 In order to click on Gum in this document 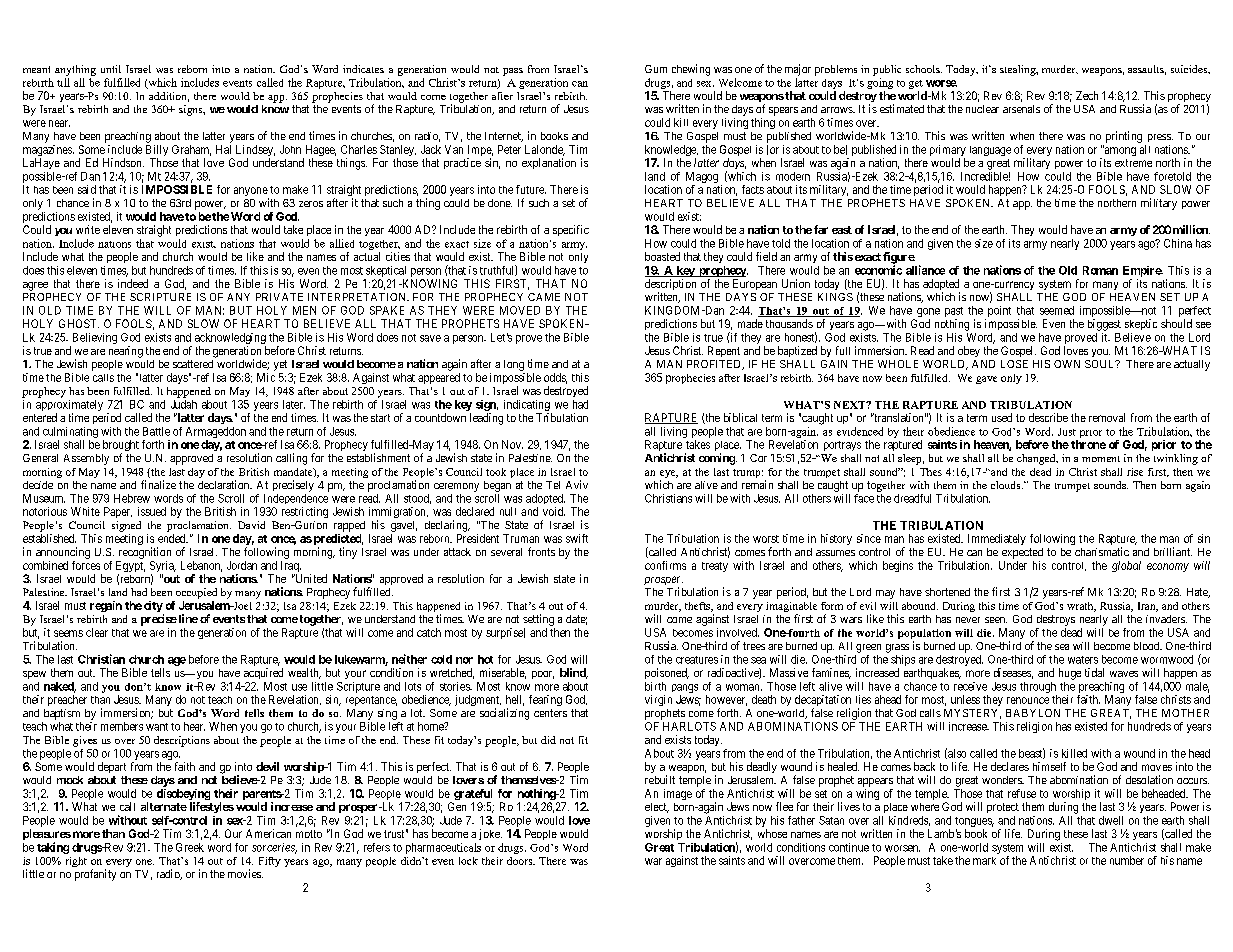, I will do `click(656, 69)`.
